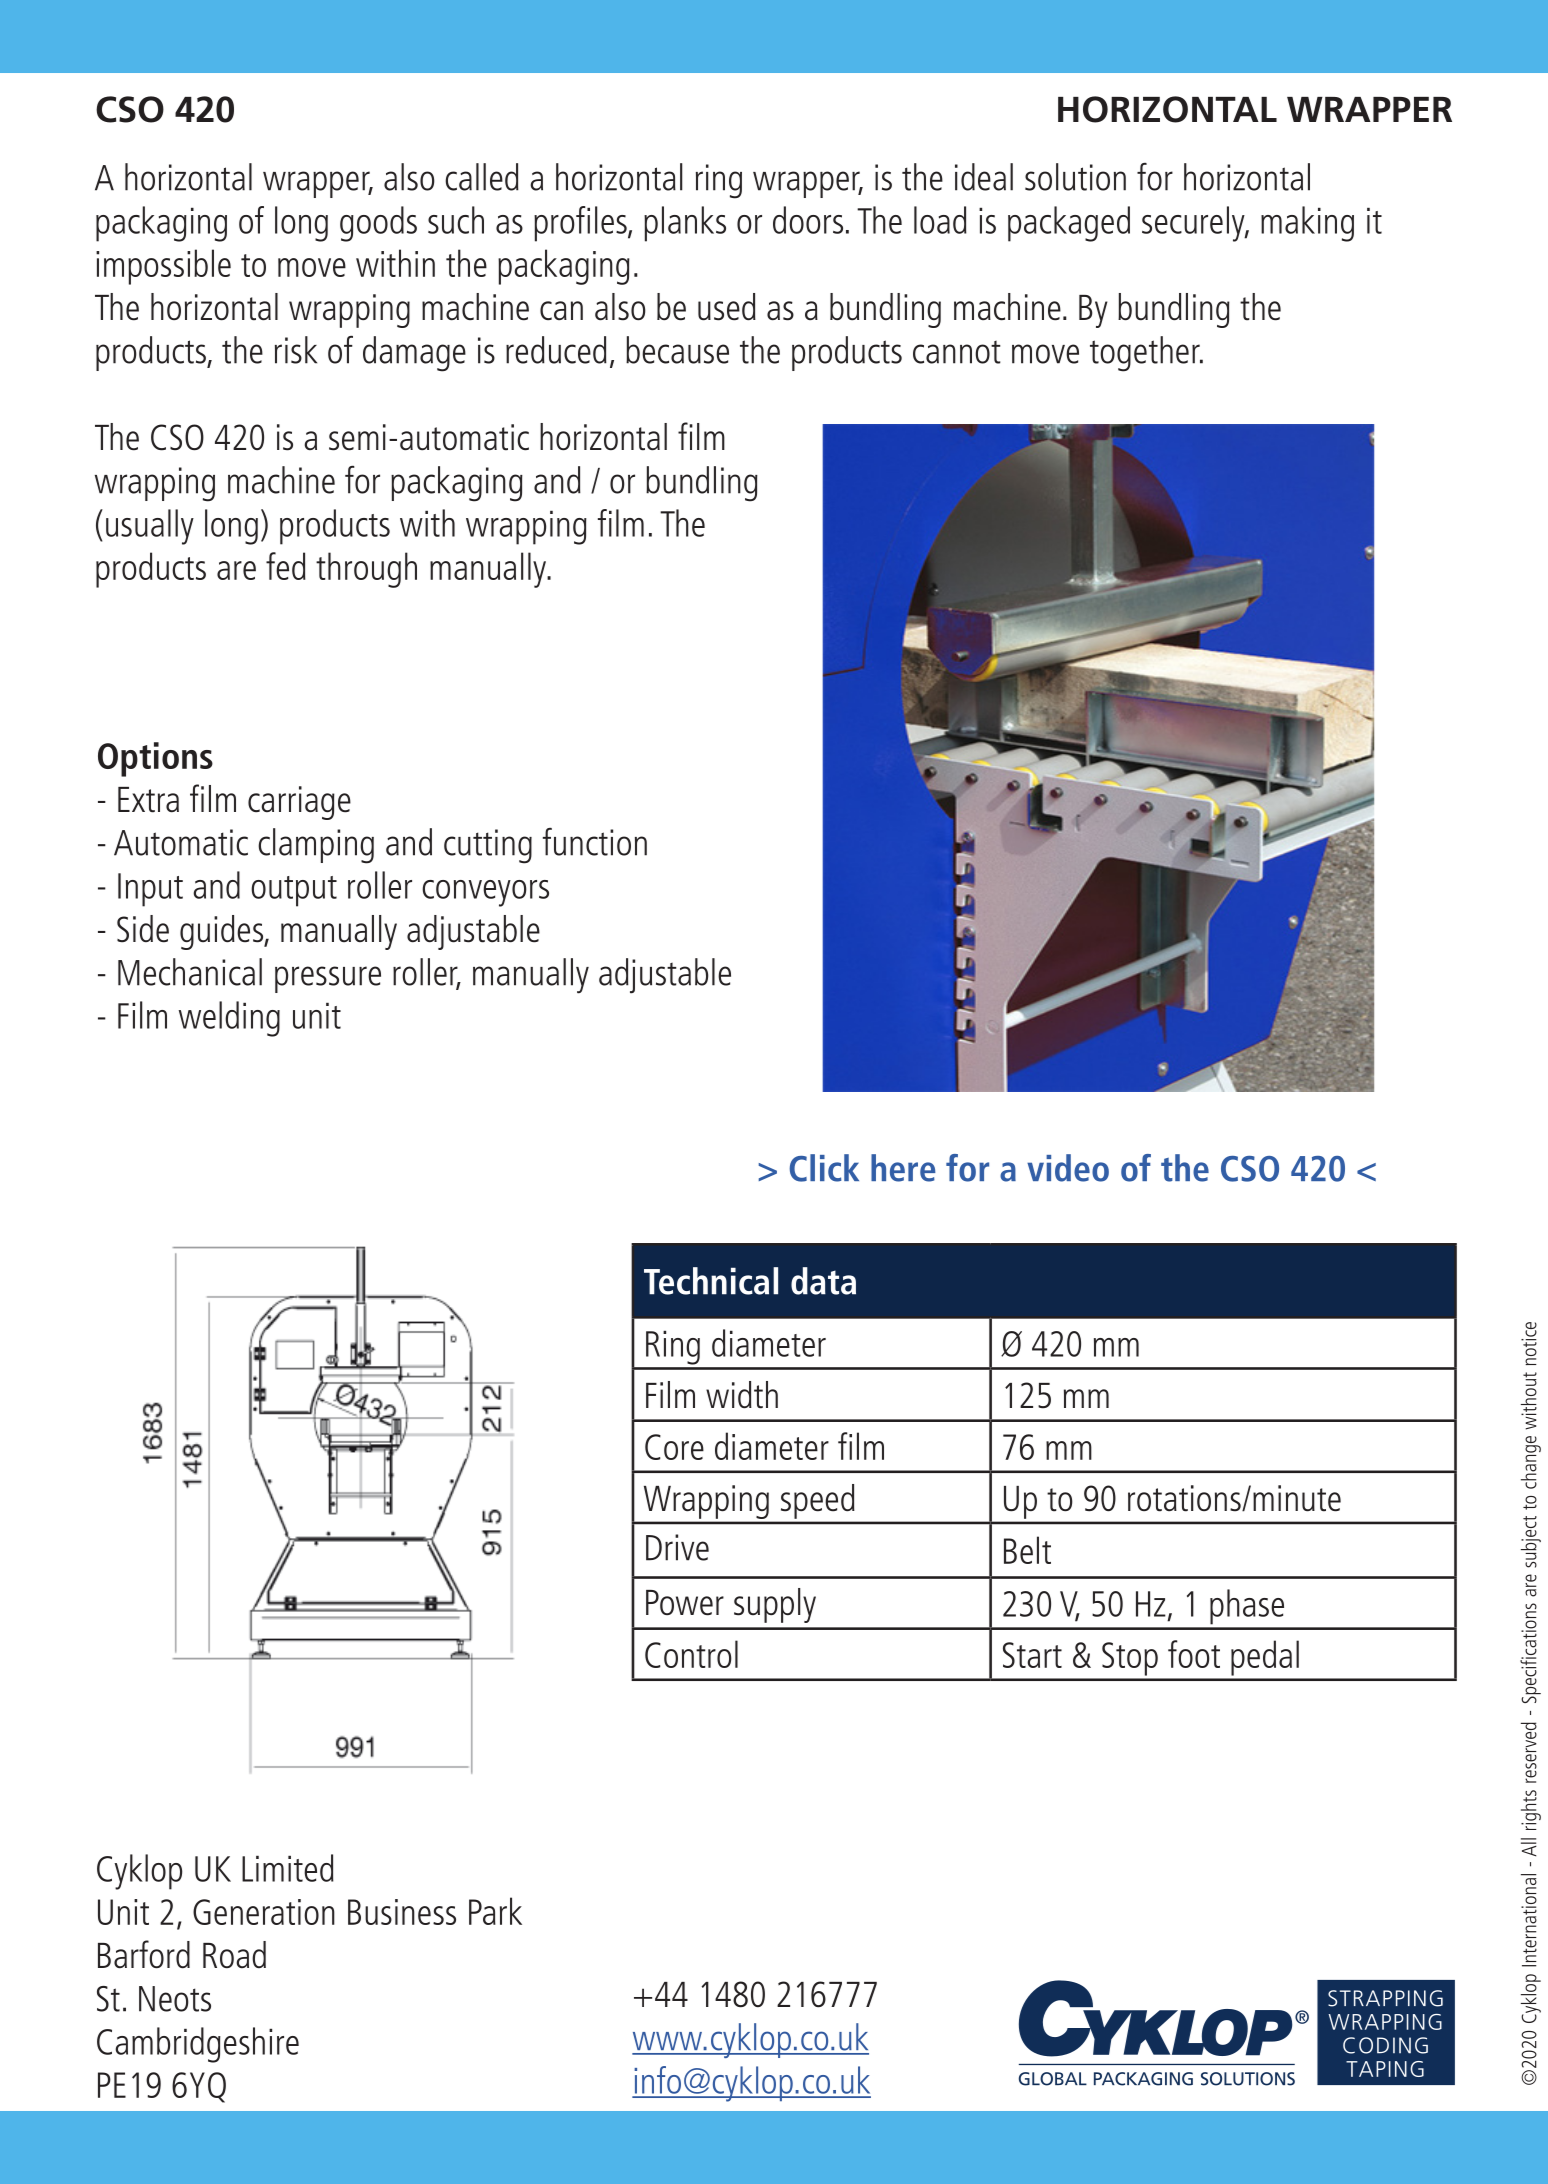  I want to click on packaged, so click(1069, 224).
